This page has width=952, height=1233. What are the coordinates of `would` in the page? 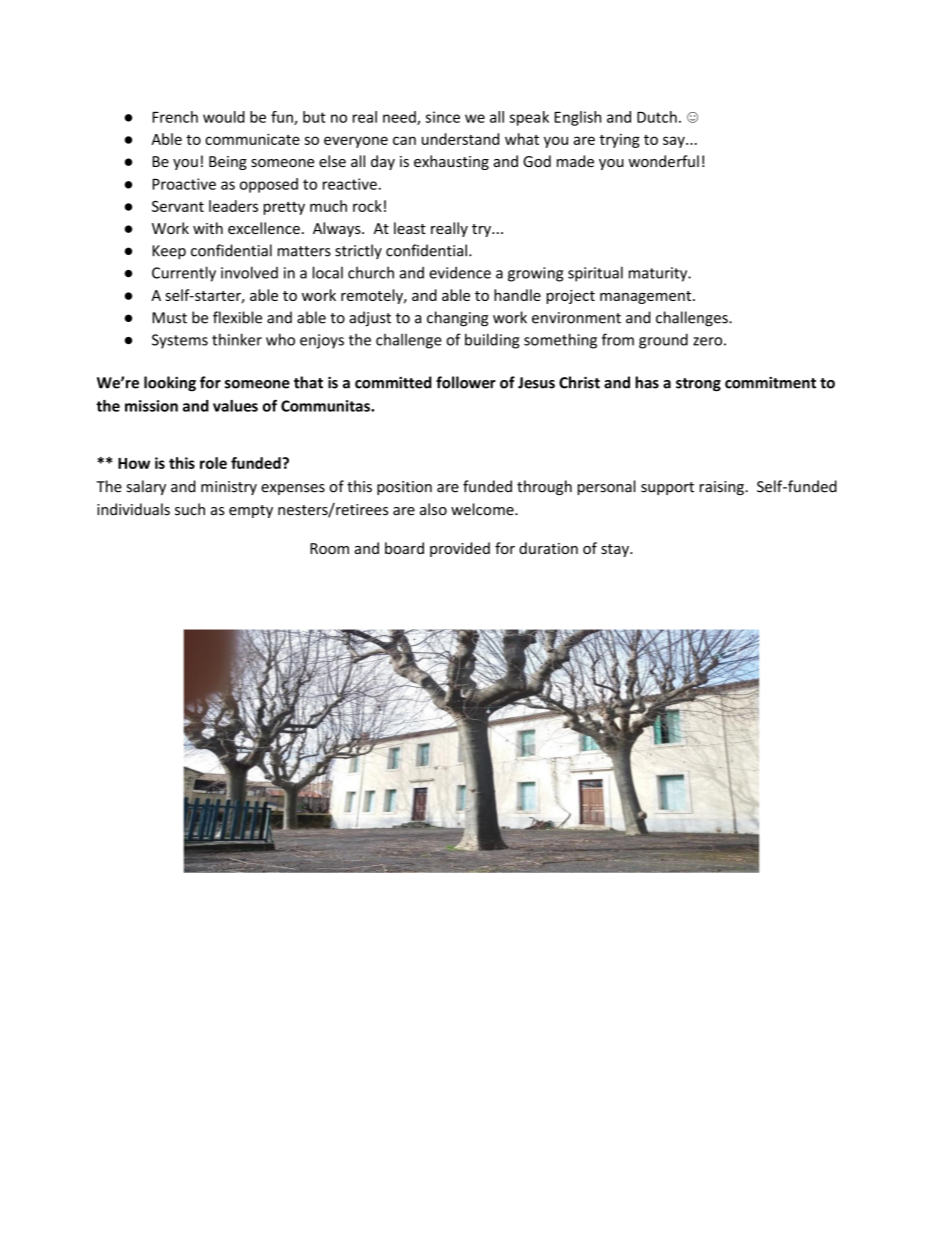 It's located at (224, 117).
